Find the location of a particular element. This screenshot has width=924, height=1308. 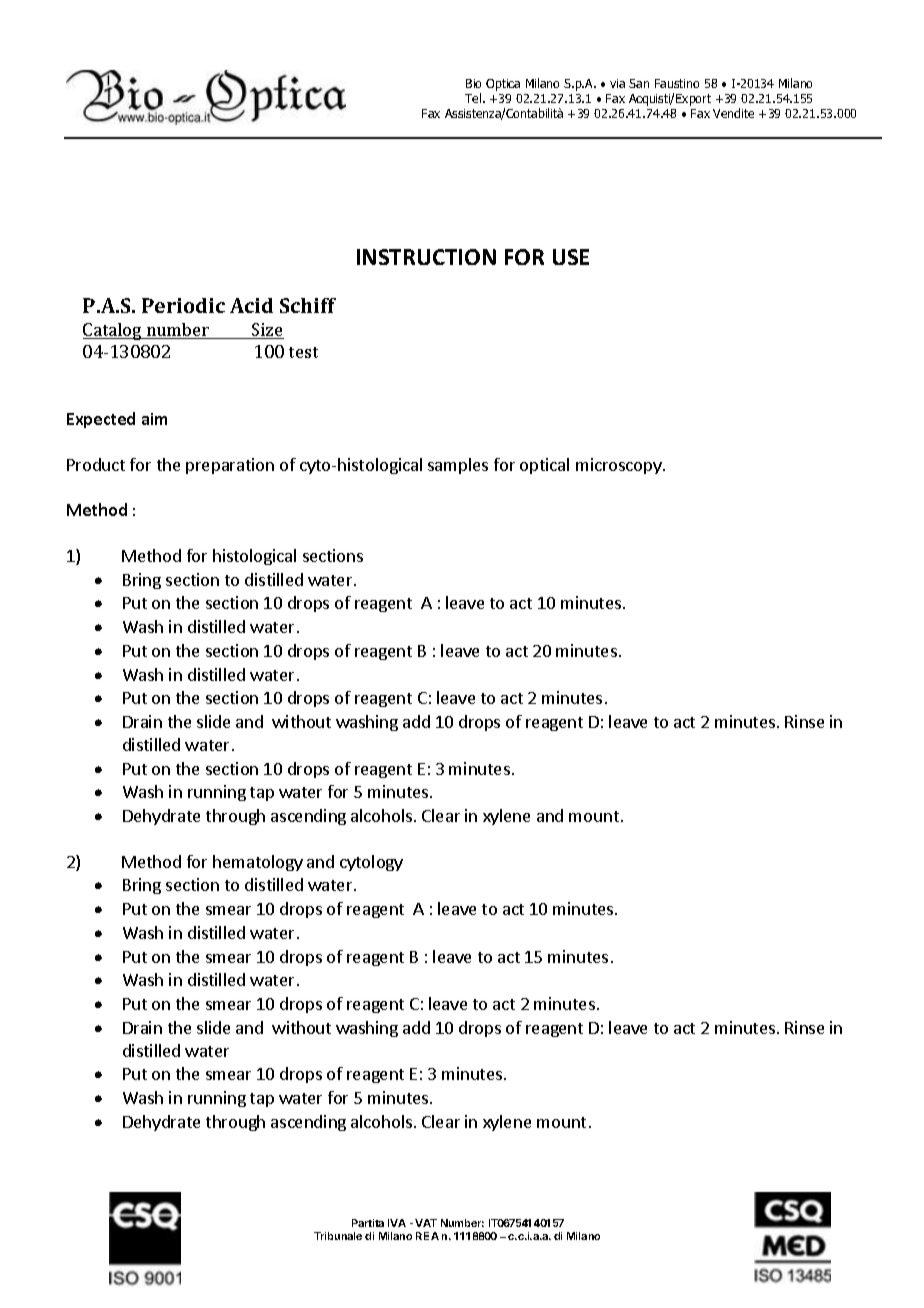

Periodic is located at coordinates (183, 305).
